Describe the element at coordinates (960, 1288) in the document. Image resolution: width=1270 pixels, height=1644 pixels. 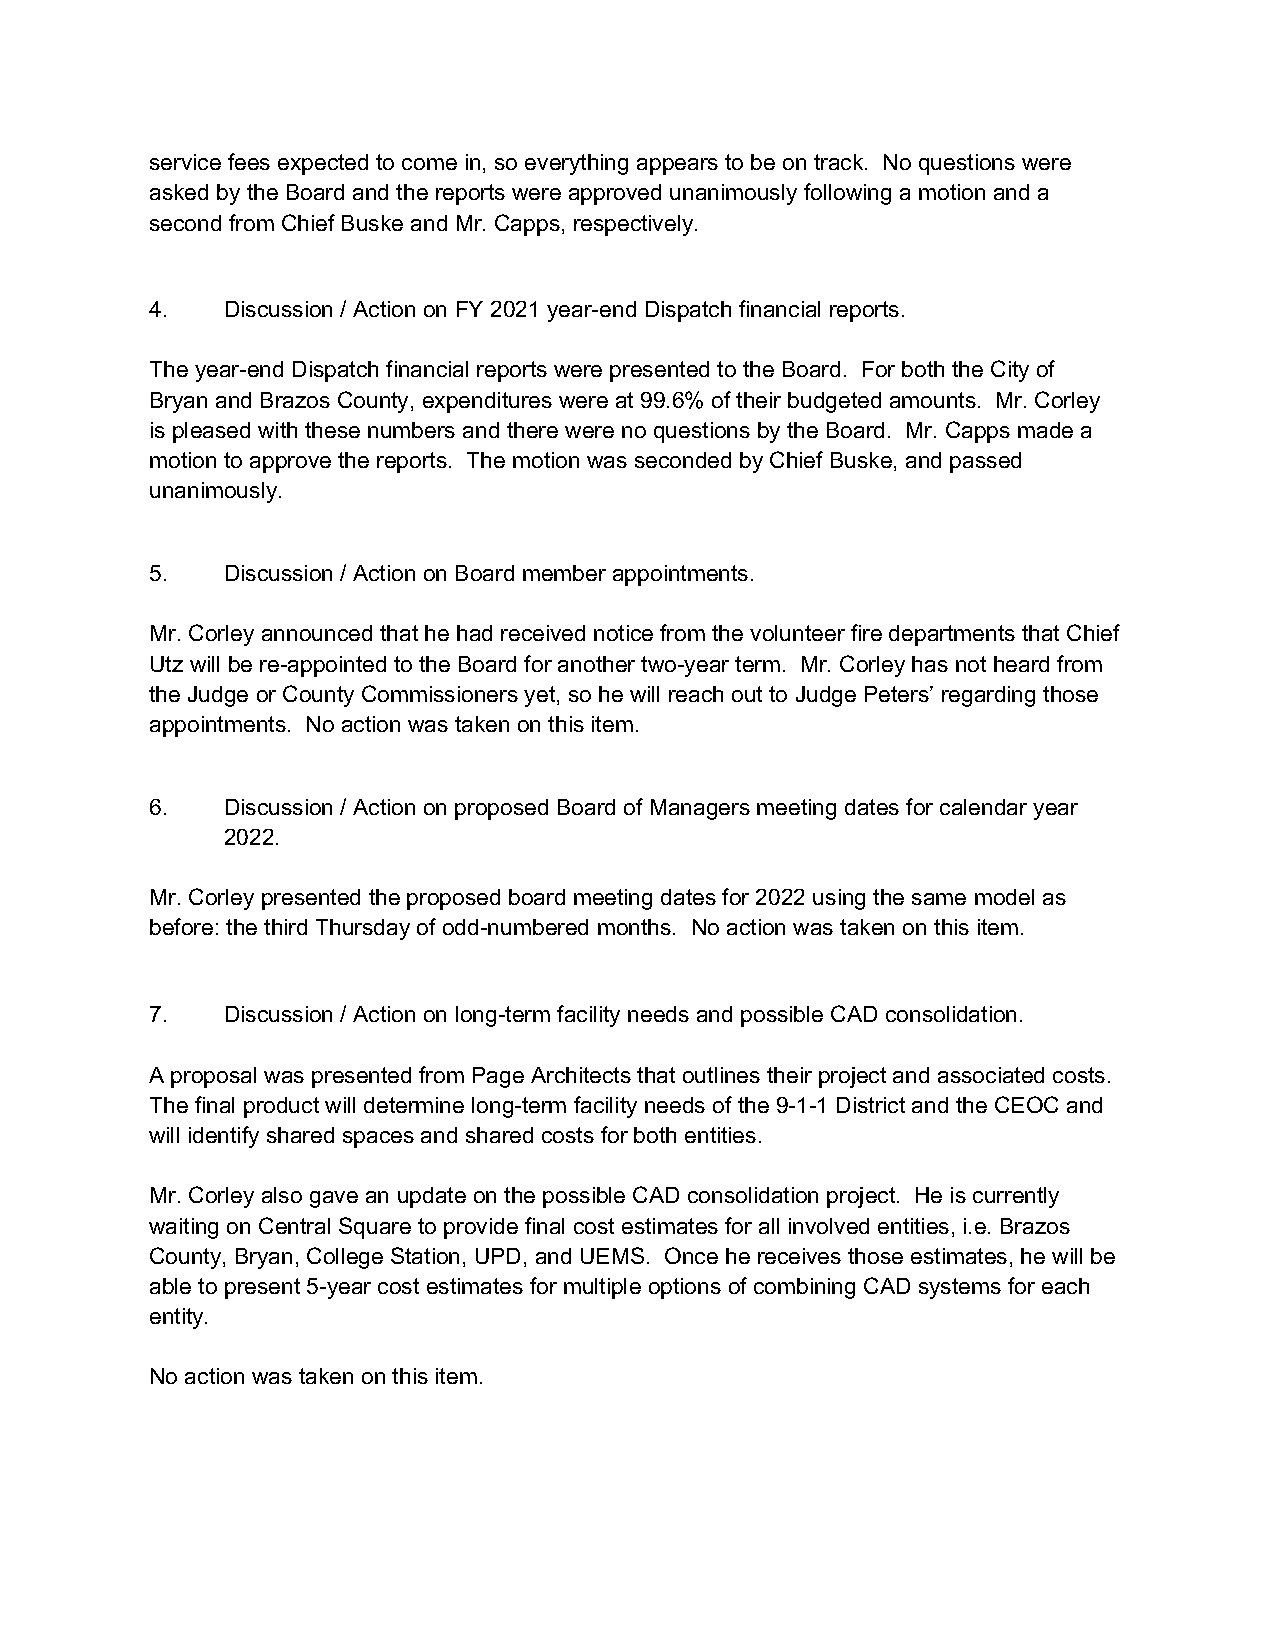
I see `systems` at that location.
